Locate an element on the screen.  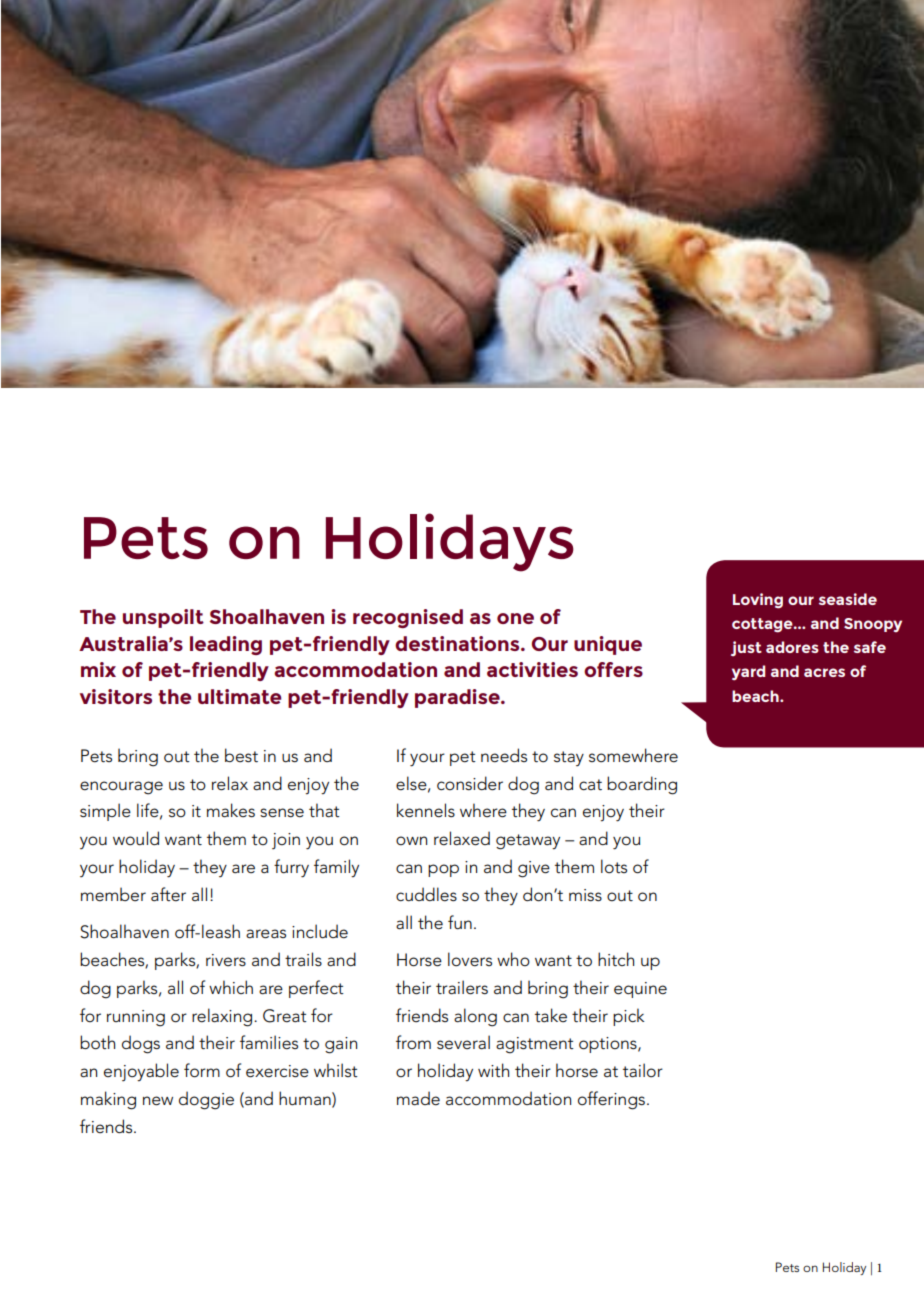
Loving is located at coordinates (758, 601).
